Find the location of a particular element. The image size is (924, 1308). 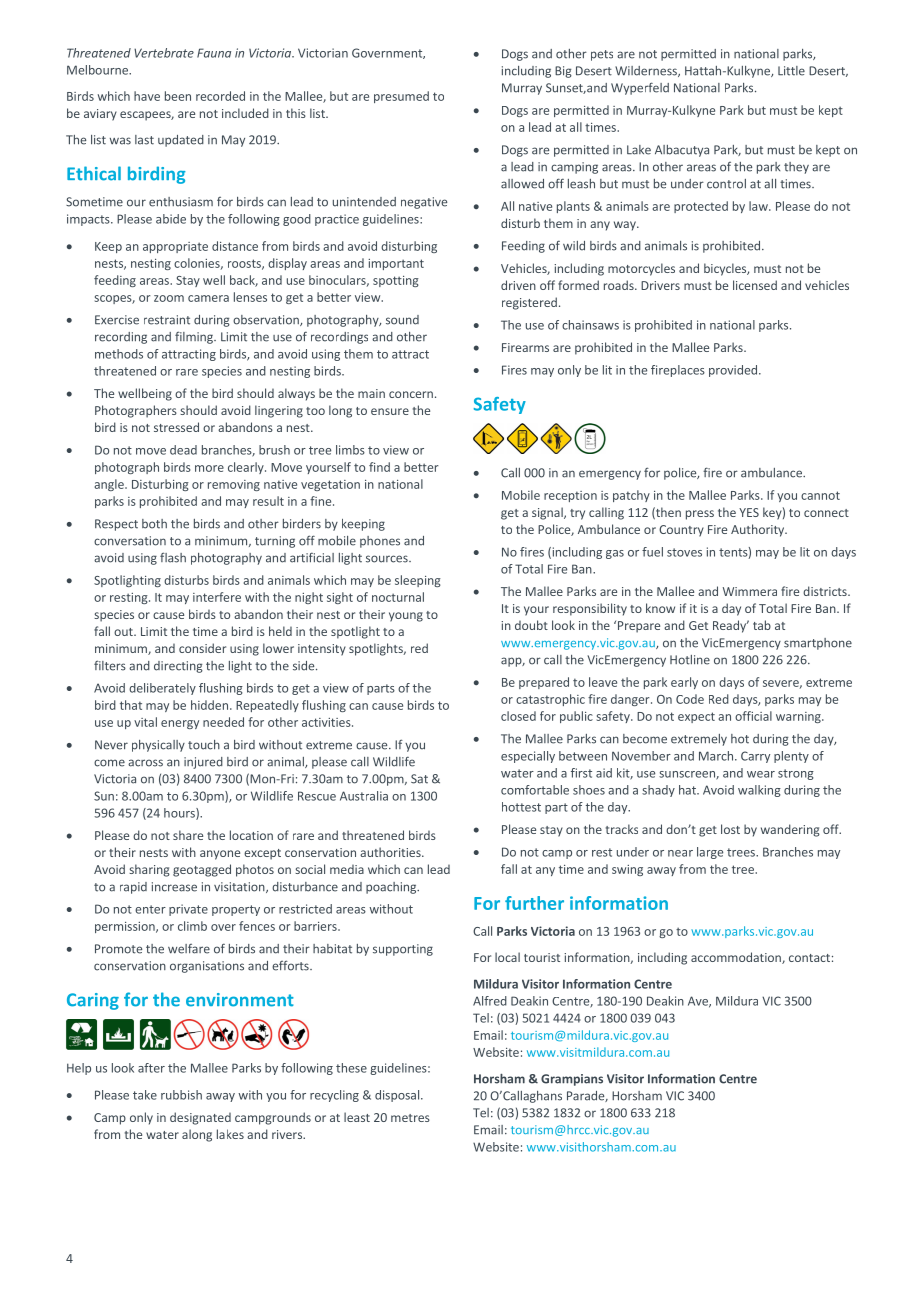

share is located at coordinates (188, 835).
